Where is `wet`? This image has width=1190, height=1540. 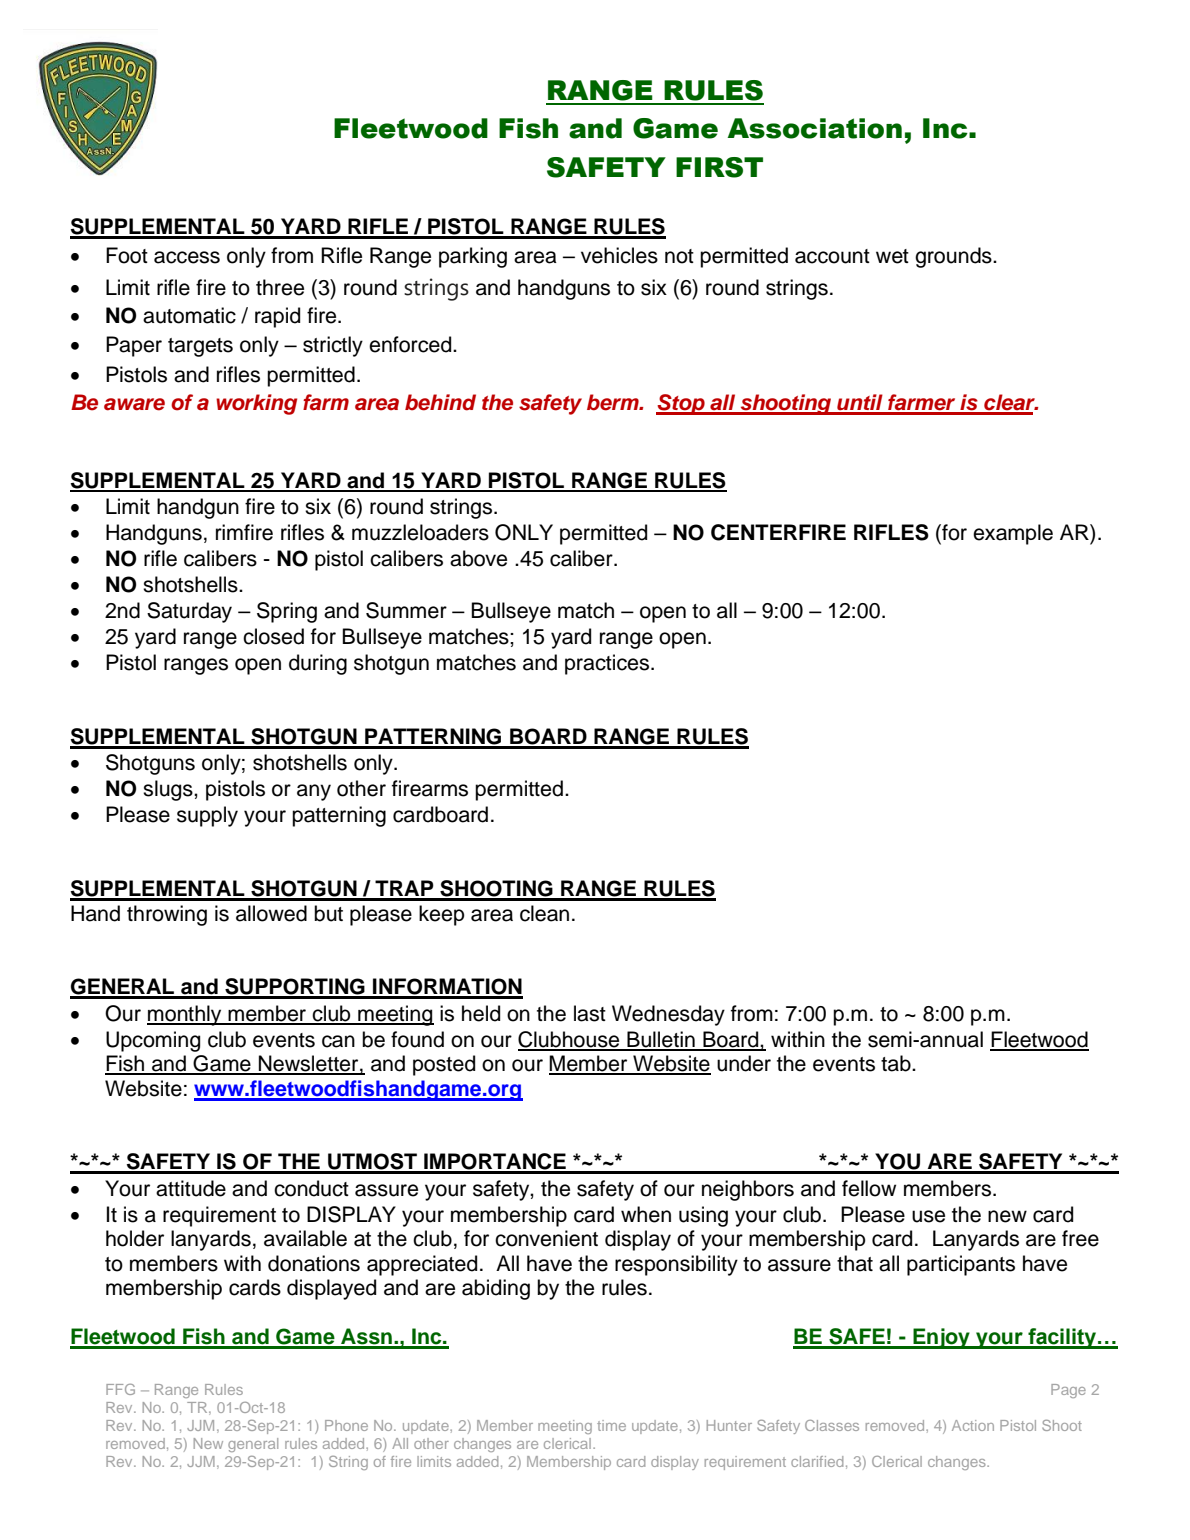 wet is located at coordinates (892, 256).
